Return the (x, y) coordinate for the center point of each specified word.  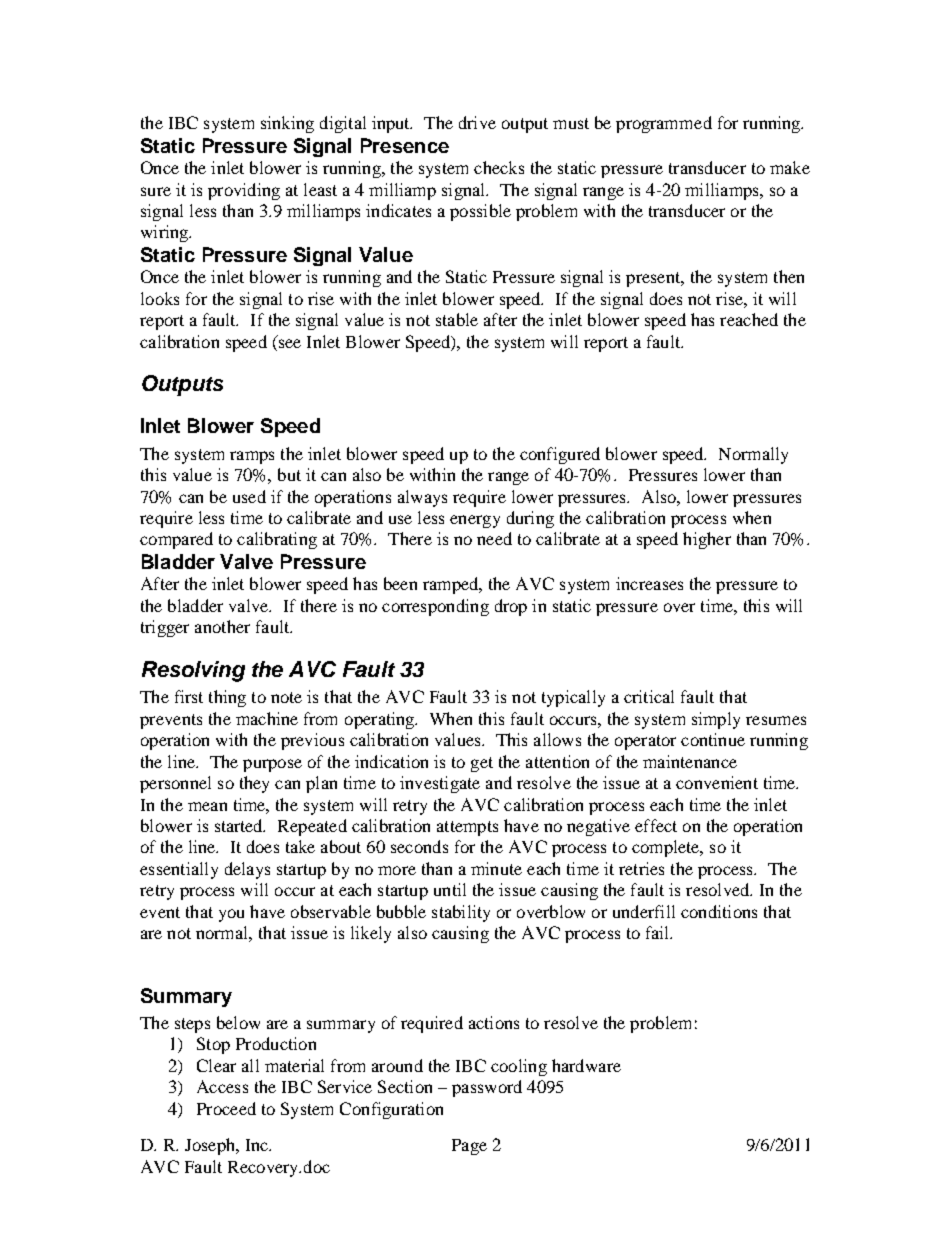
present (654, 279)
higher (707, 540)
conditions (719, 911)
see (290, 343)
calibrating (277, 540)
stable (457, 319)
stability (461, 913)
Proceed (226, 1108)
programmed (664, 124)
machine (267, 718)
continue (713, 739)
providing (244, 191)
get (482, 764)
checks (499, 167)
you (231, 915)
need (494, 538)
